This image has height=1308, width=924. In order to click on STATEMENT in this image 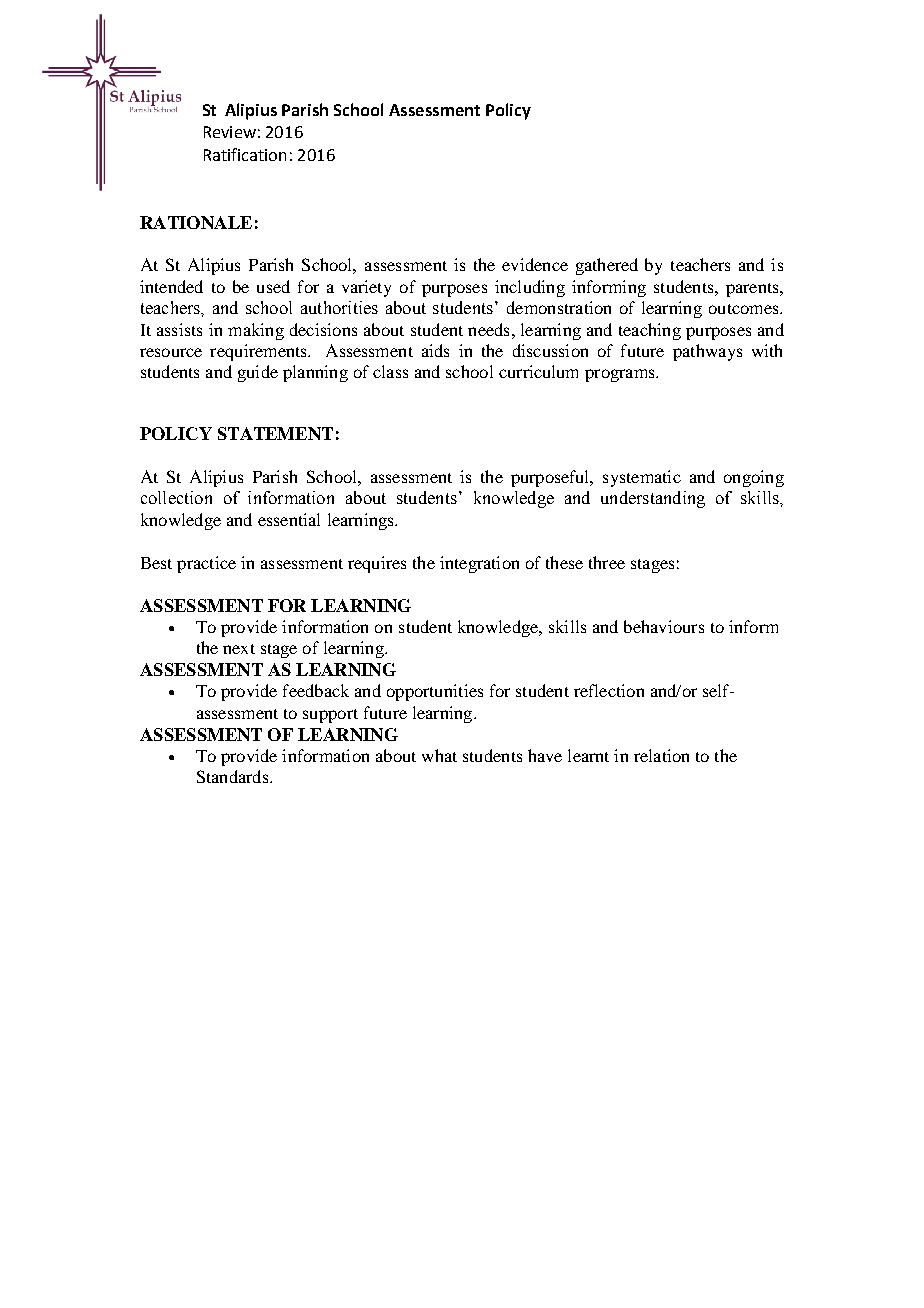, I will do `click(275, 433)`.
